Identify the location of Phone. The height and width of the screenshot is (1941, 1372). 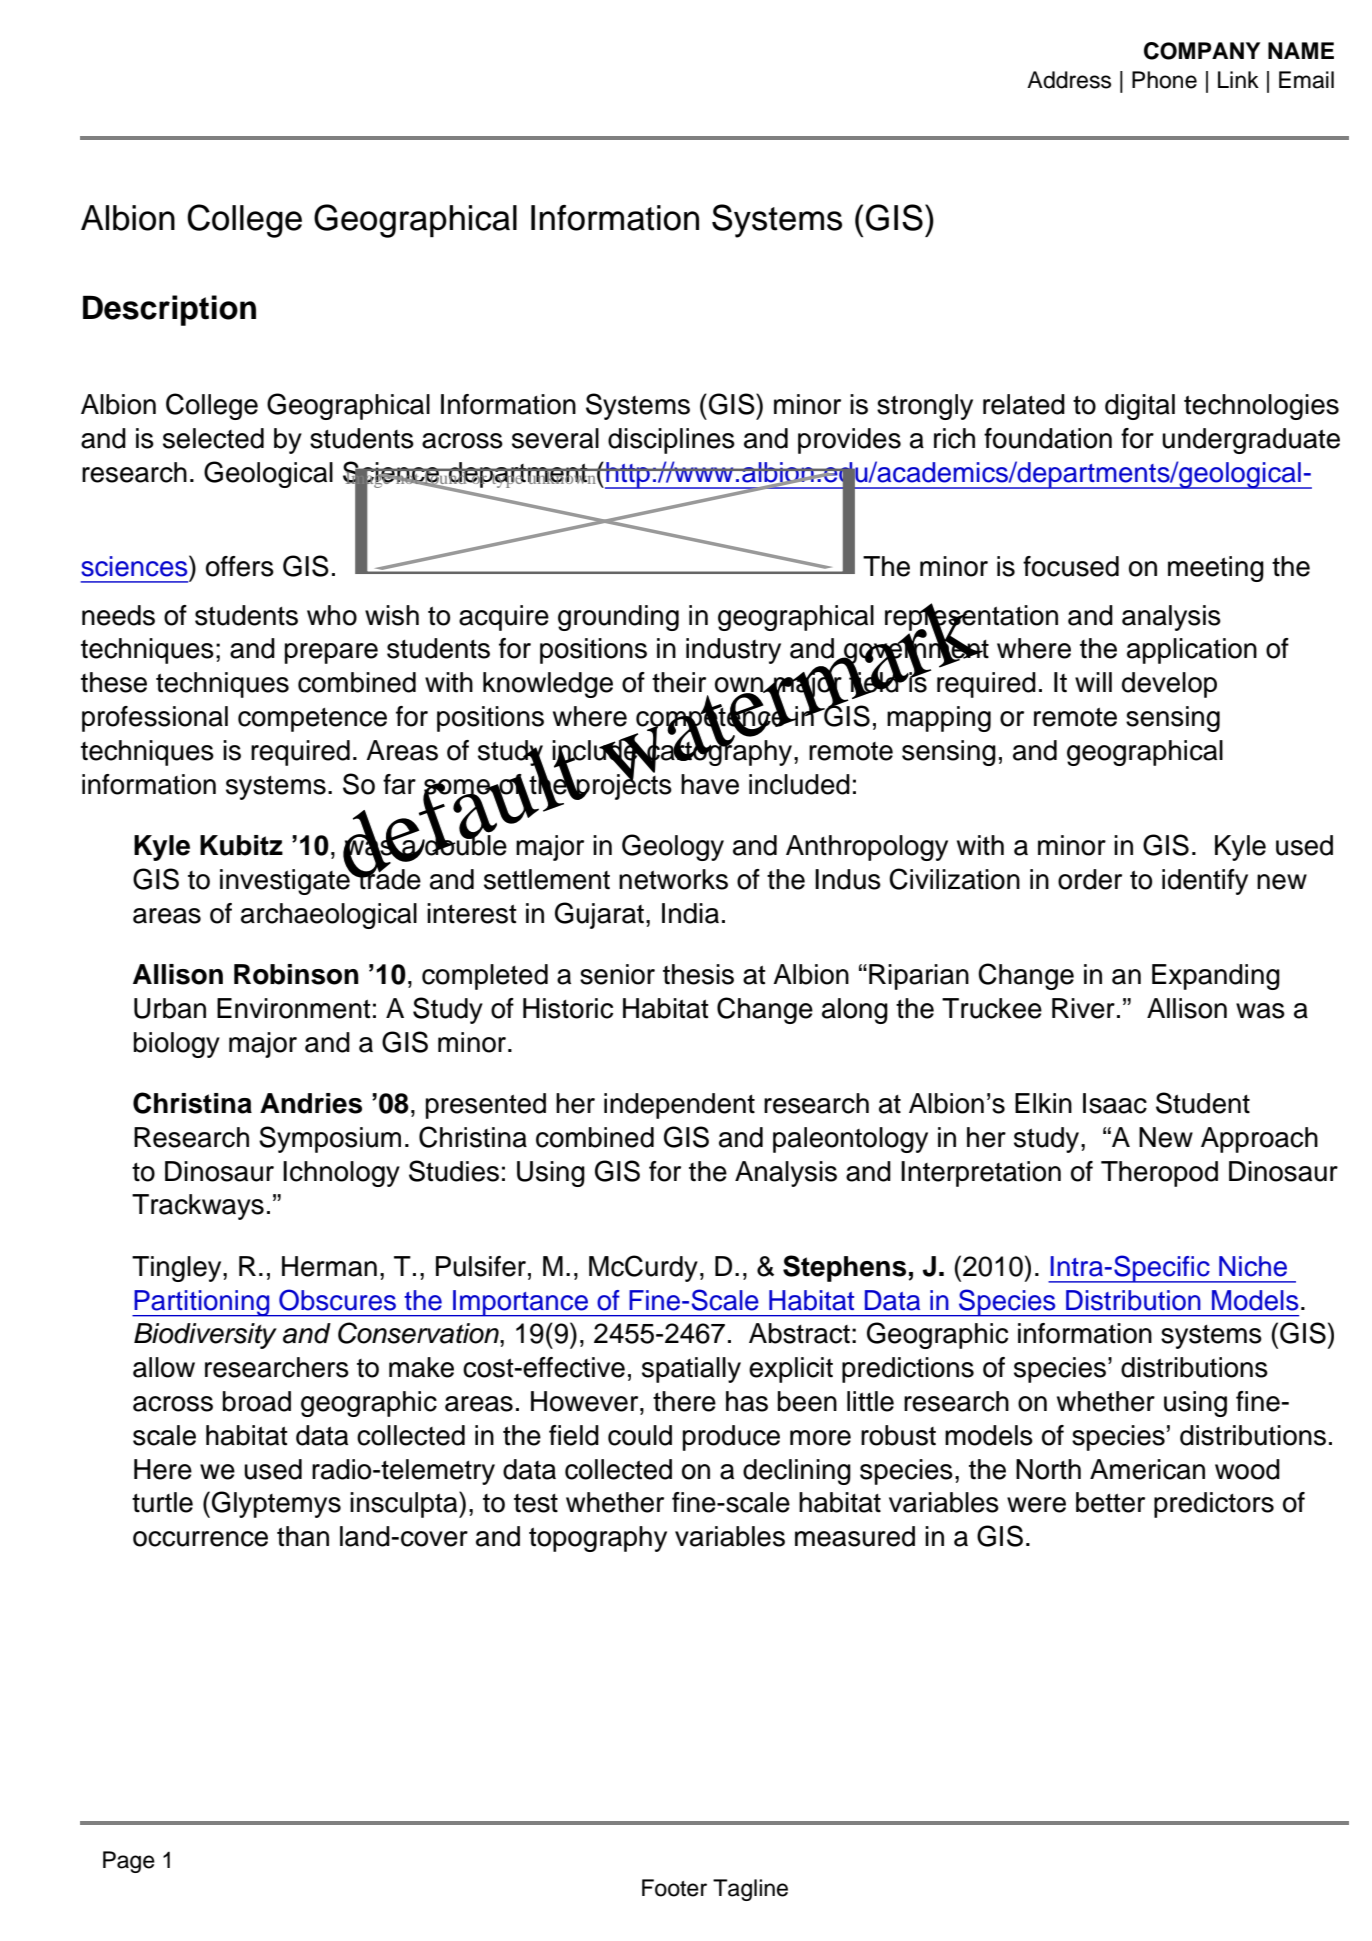
(1164, 80).
